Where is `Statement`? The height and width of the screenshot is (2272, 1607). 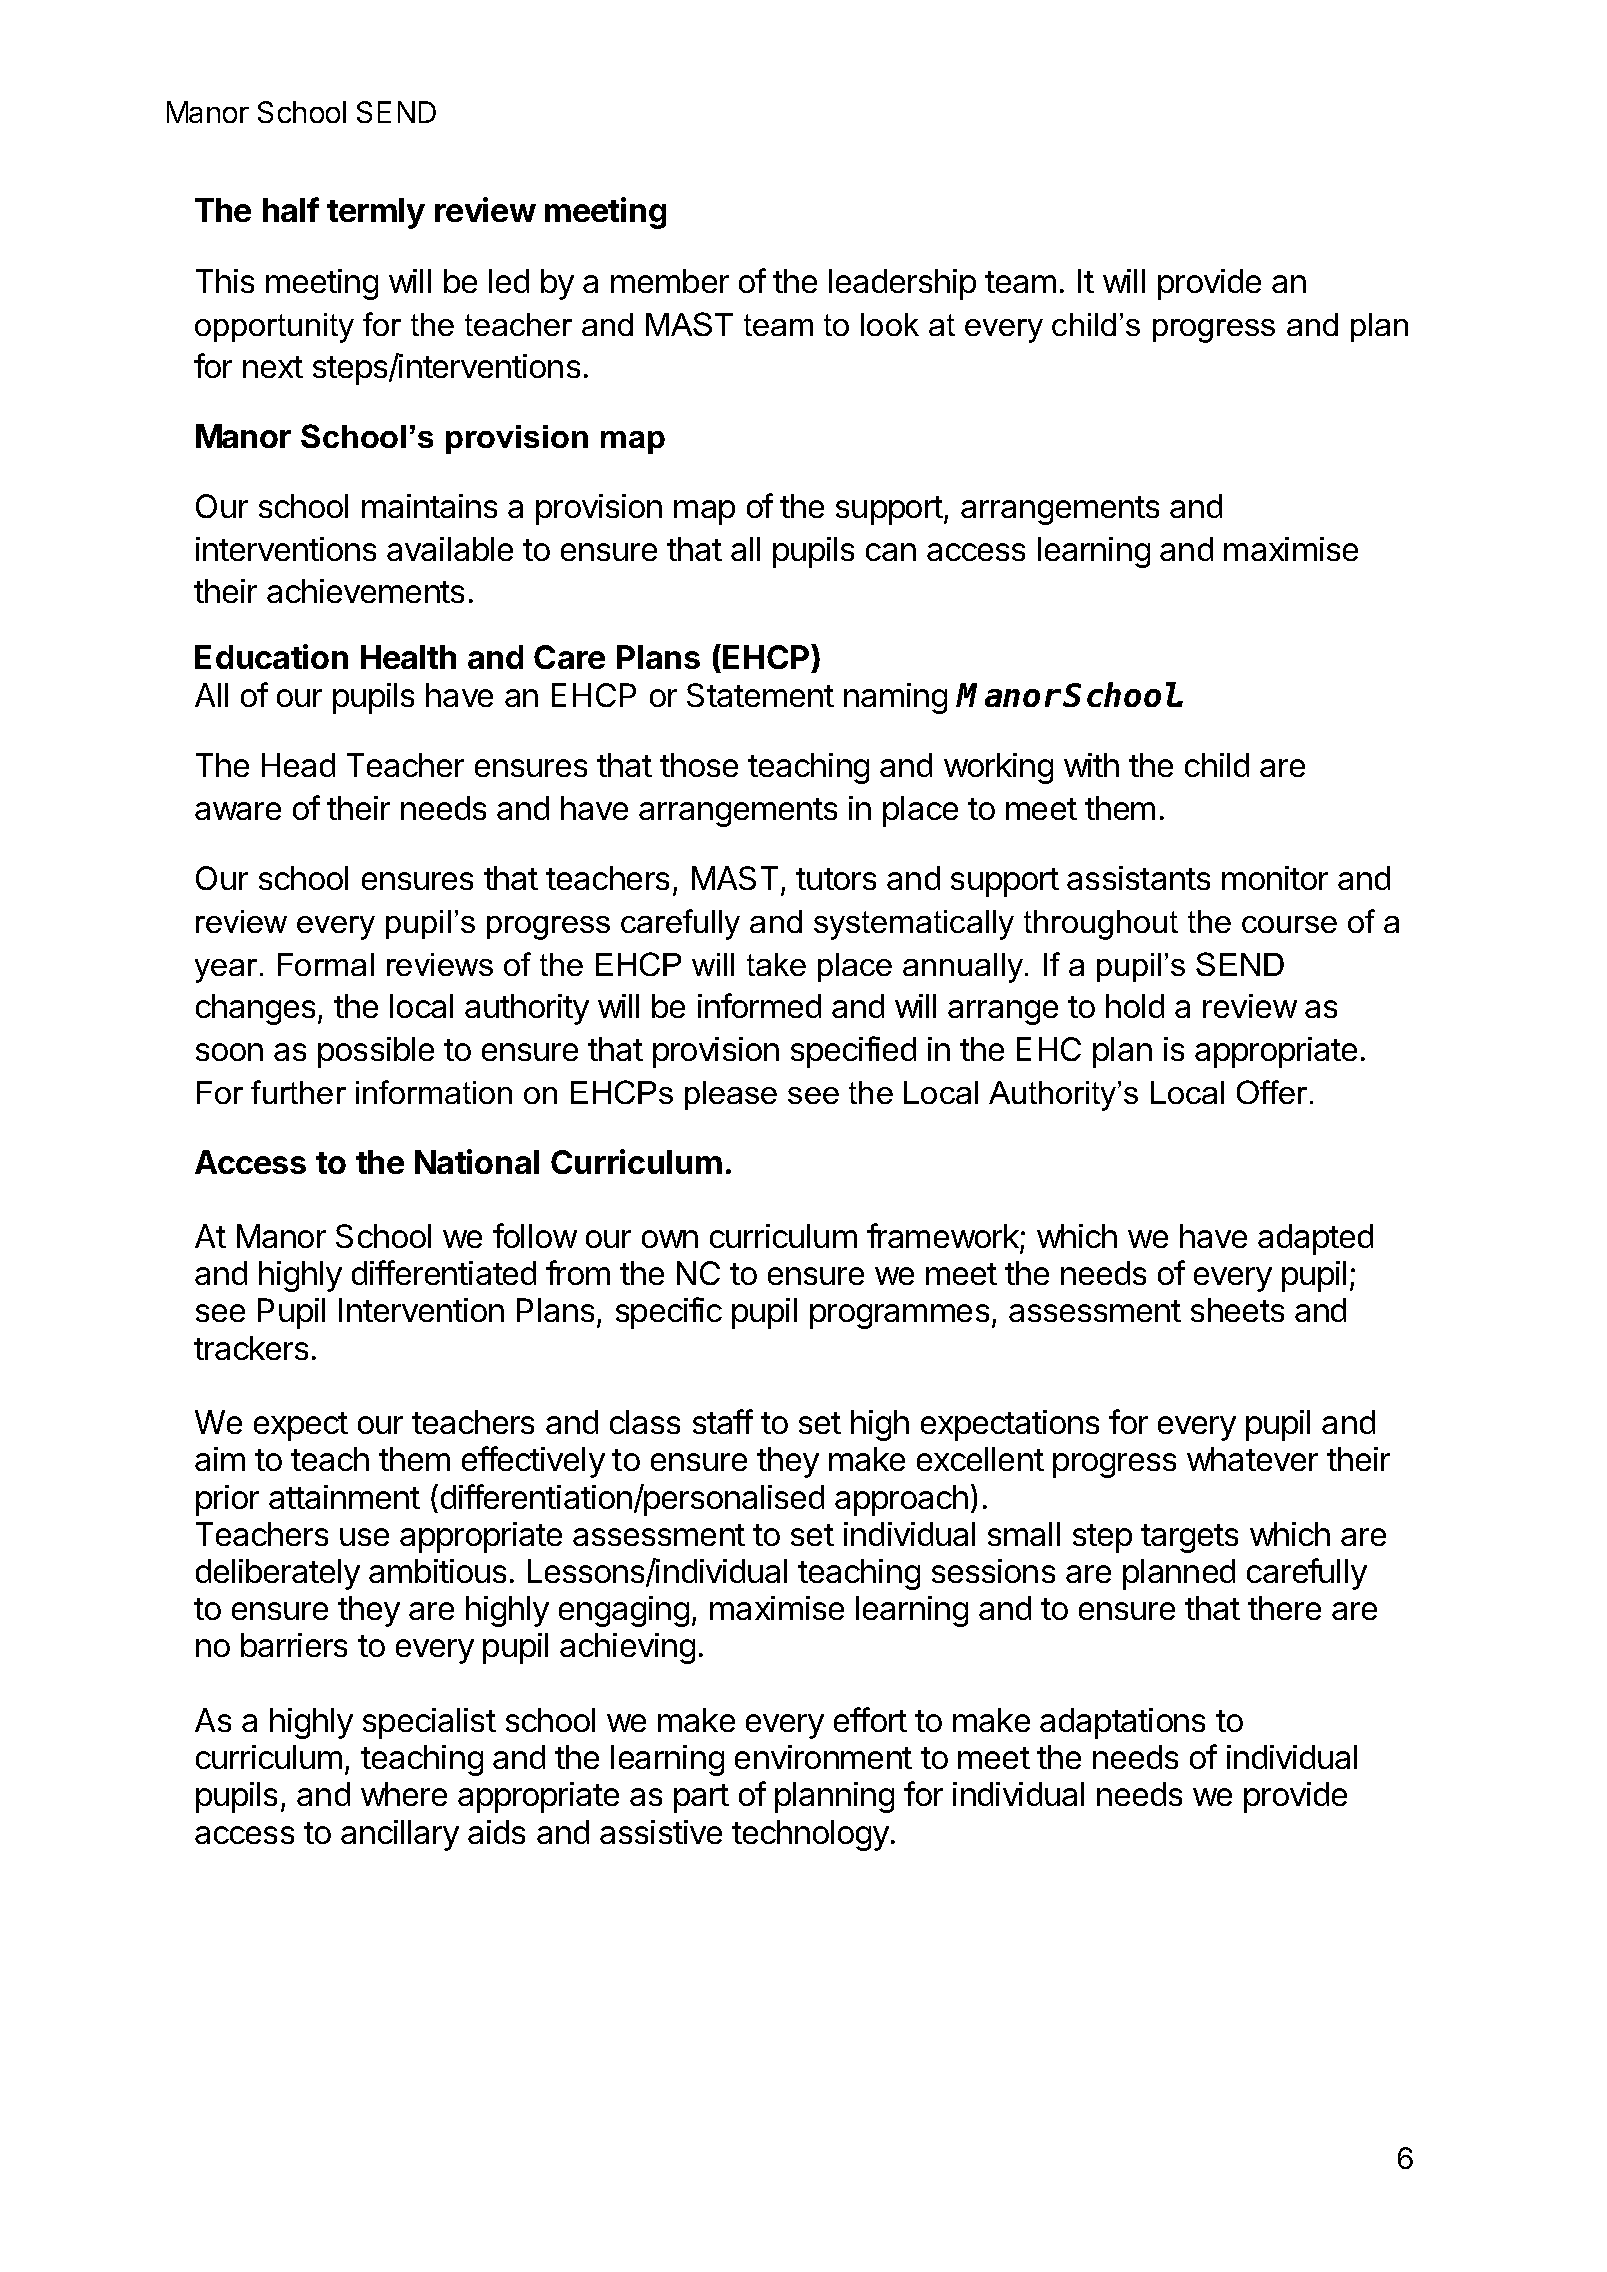 Statement is located at coordinates (760, 695).
